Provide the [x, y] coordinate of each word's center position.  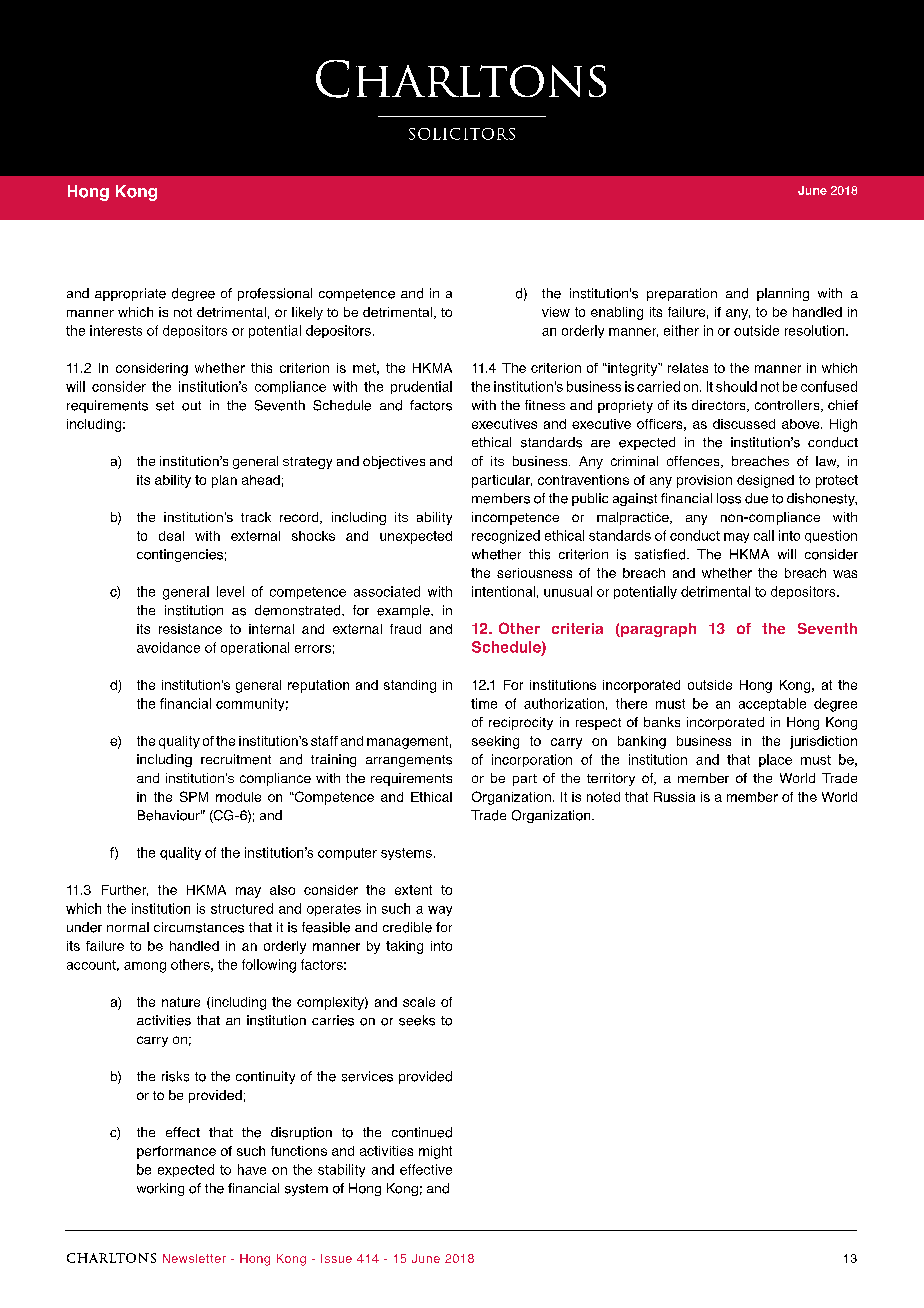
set [165, 406]
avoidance [168, 647]
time [484, 703]
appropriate [130, 294]
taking [404, 947]
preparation [682, 294]
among [145, 967]
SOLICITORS [462, 134]
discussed [744, 424]
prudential [421, 387]
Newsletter [194, 1258]
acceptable [772, 704]
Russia [674, 797]
